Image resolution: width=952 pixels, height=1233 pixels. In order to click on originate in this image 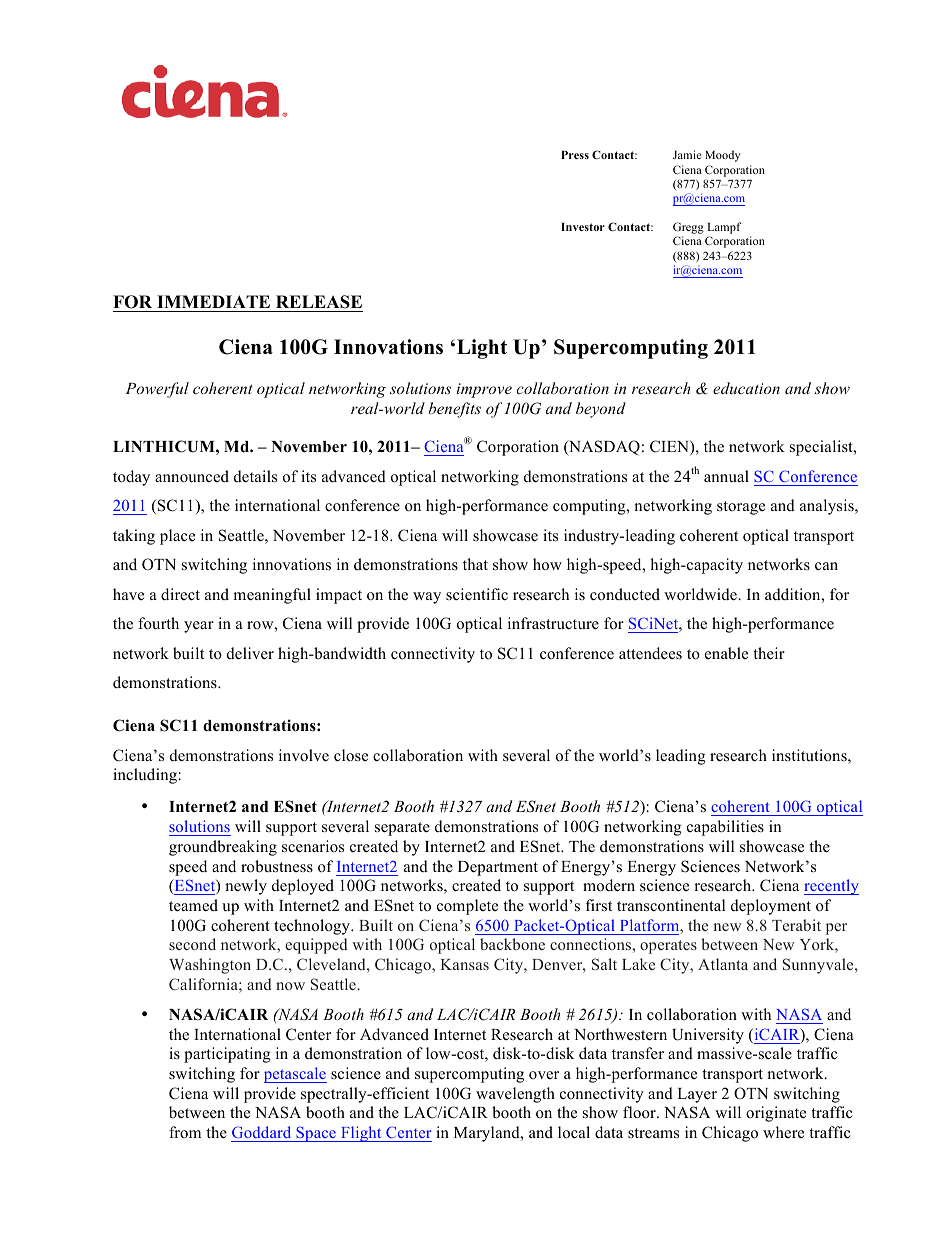, I will do `click(776, 1114)`.
